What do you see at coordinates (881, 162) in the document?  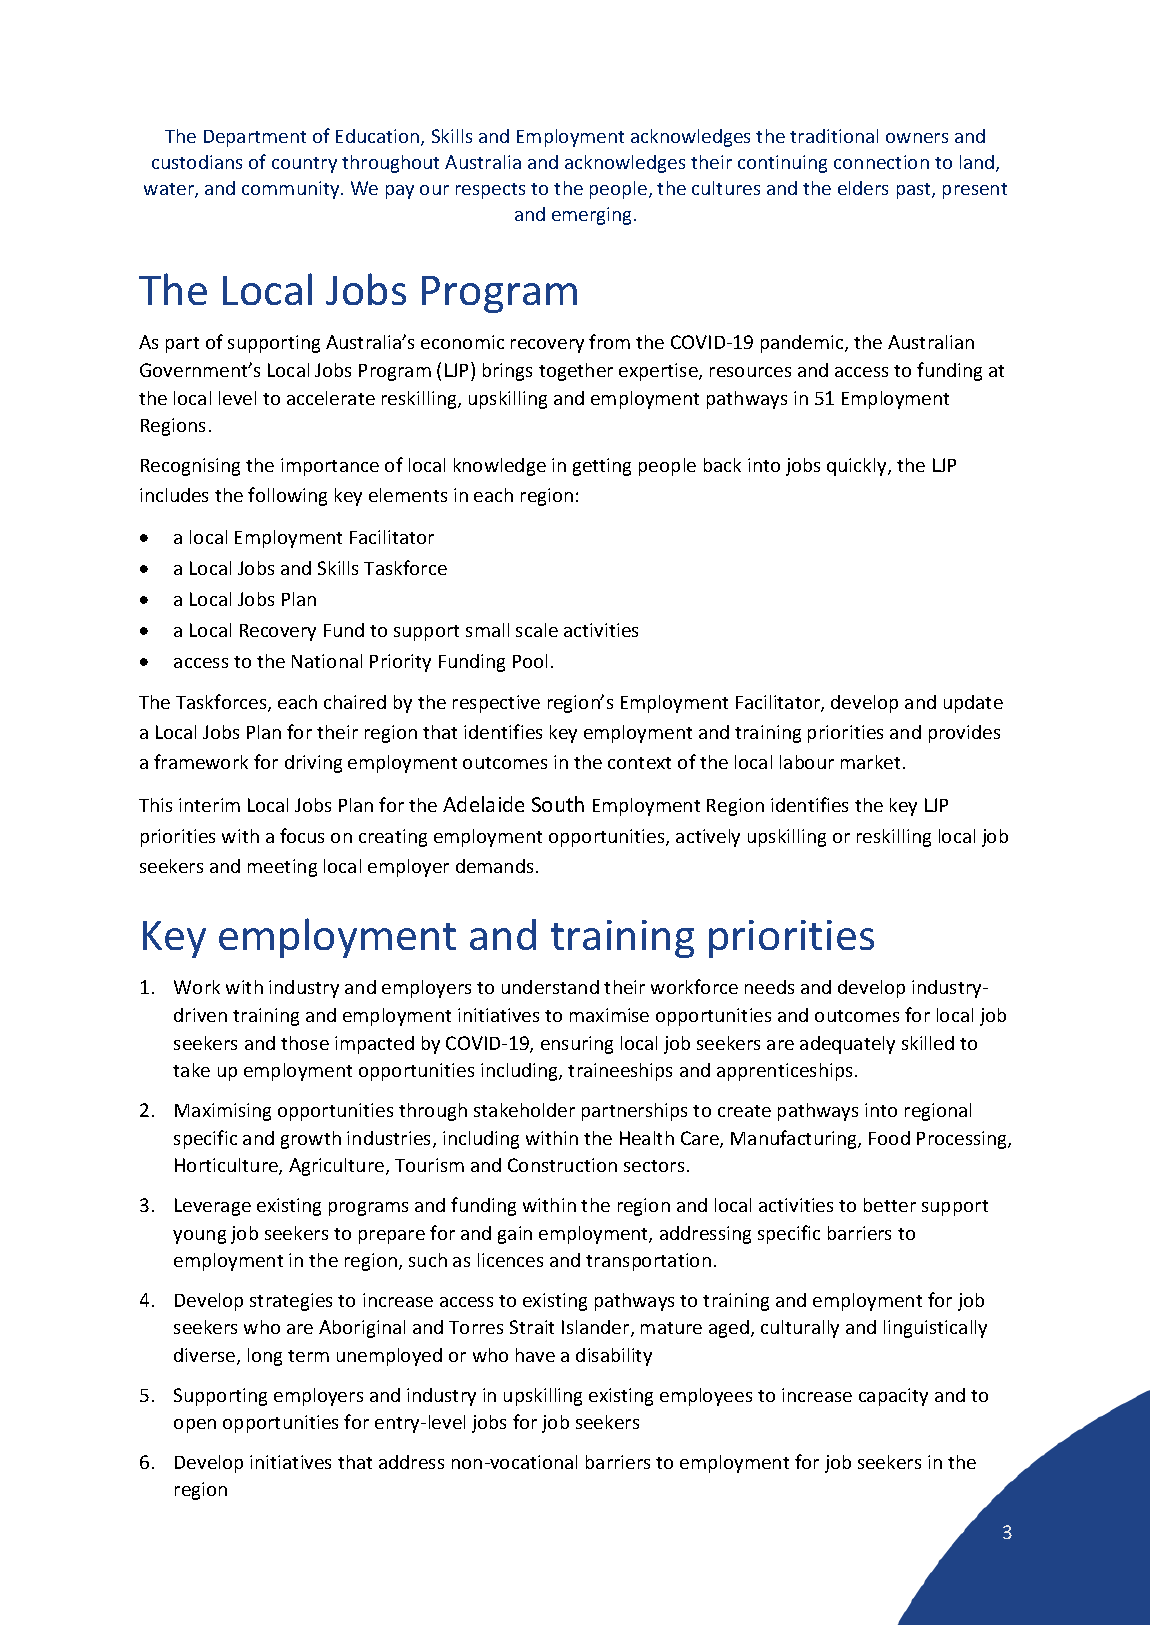 I see `connection` at bounding box center [881, 162].
